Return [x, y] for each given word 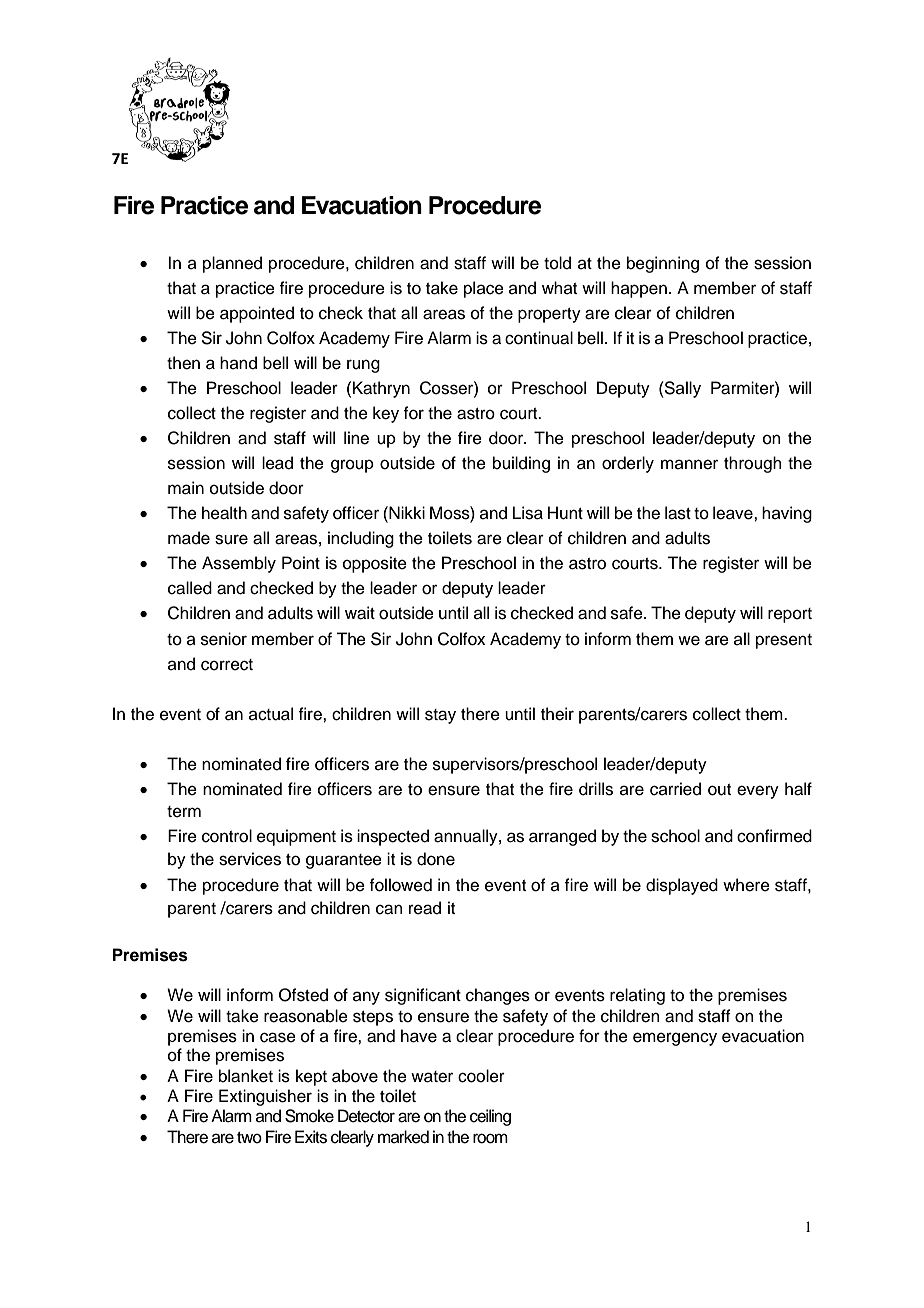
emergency [675, 1039]
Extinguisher [265, 1097]
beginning [663, 264]
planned [232, 264]
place [484, 289]
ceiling [490, 1117]
